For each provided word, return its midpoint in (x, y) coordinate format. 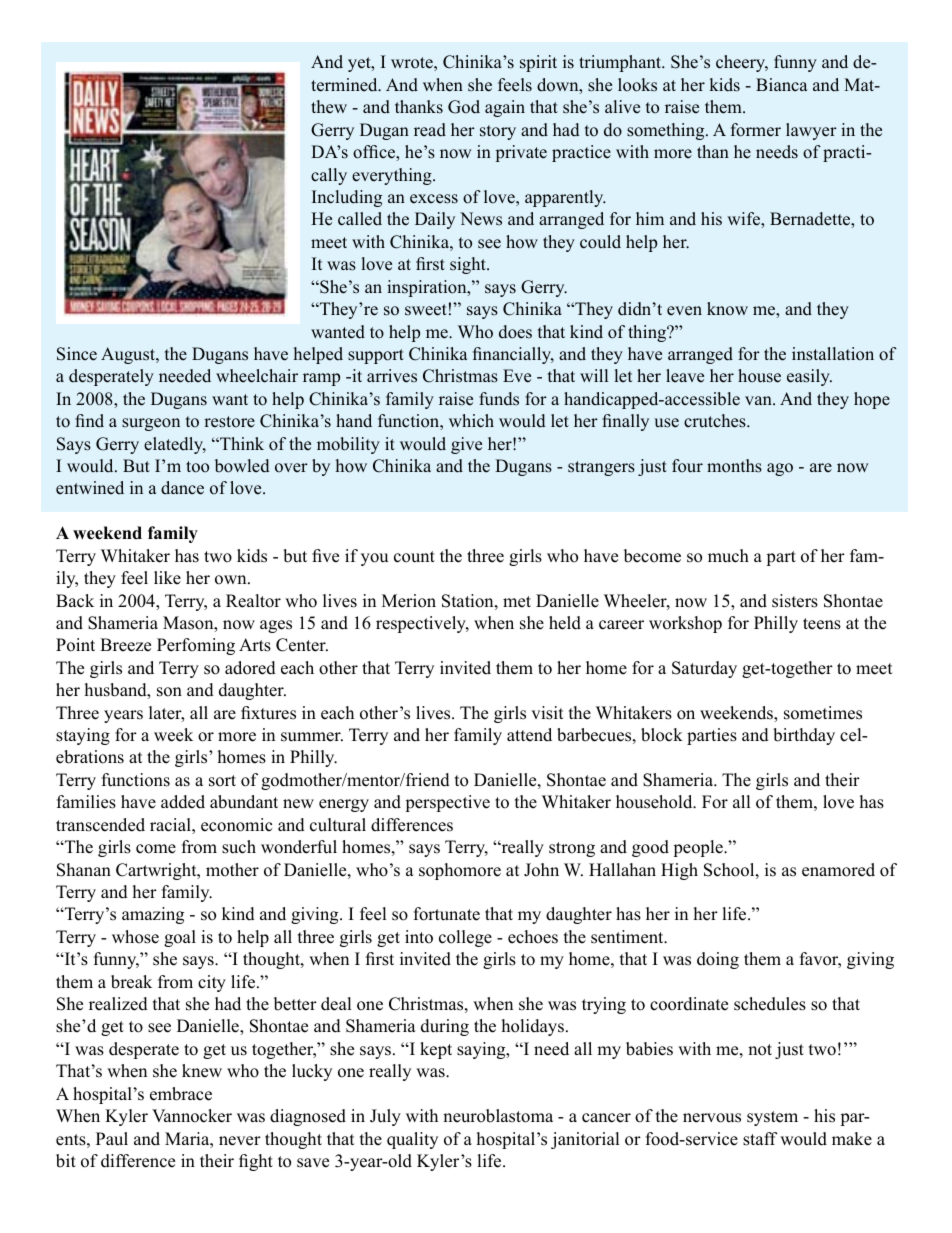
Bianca (782, 84)
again (505, 108)
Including (347, 198)
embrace (181, 1094)
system (772, 1118)
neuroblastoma (498, 1116)
